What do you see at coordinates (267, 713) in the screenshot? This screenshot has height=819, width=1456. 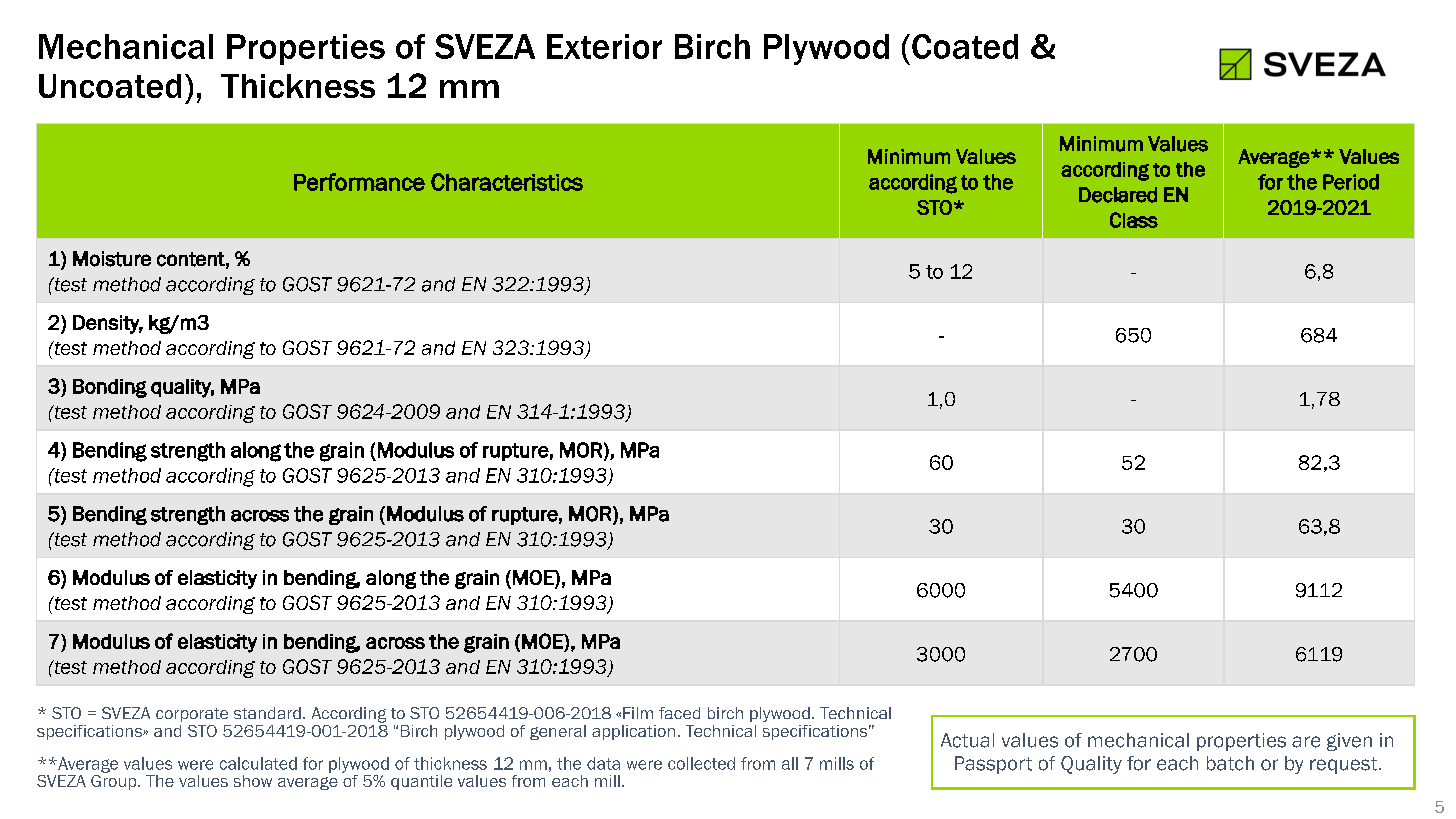 I see `standard` at bounding box center [267, 713].
